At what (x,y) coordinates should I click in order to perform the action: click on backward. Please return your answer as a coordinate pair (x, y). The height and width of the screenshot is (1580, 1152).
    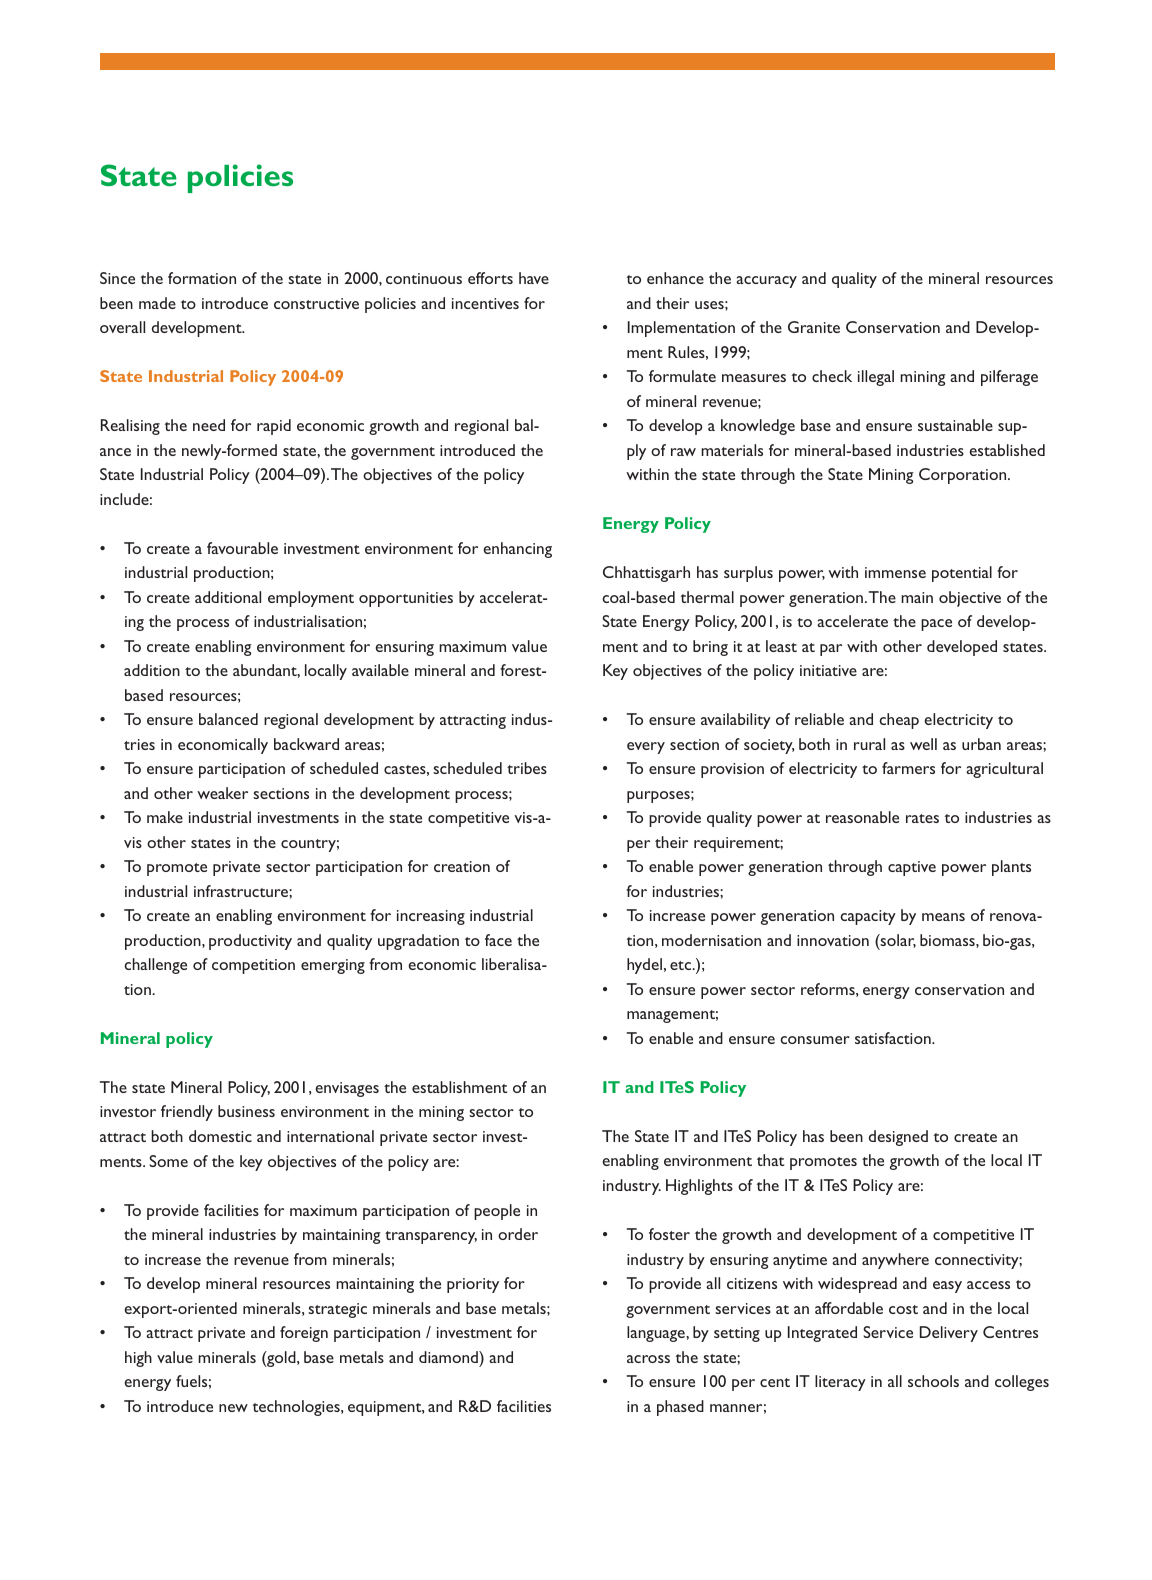
    Looking at the image, I should click on (306, 744).
